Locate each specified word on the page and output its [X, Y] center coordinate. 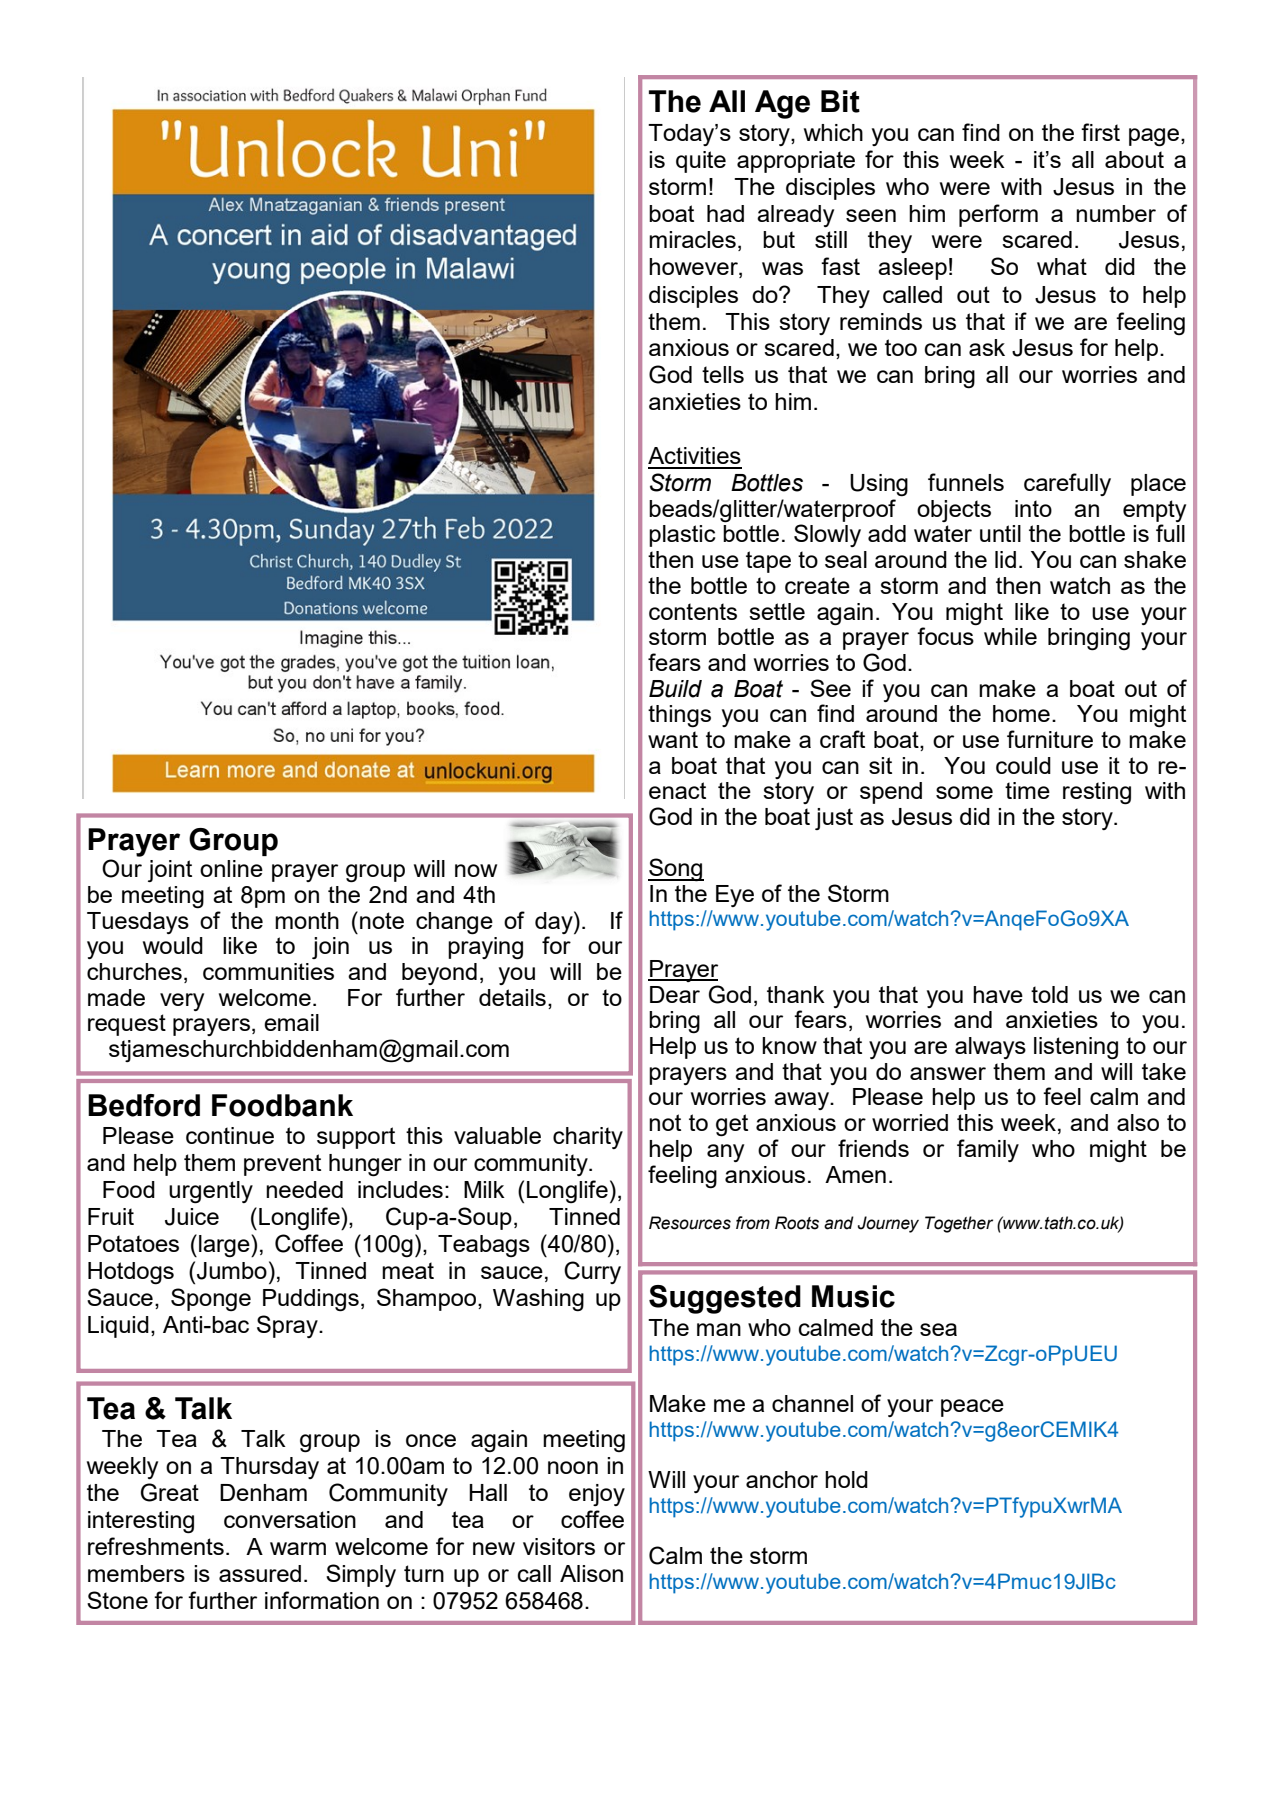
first [1100, 132]
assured [260, 1573]
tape [768, 562]
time [1027, 790]
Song [676, 870]
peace [972, 1408]
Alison [591, 1573]
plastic [682, 536]
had [725, 213]
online [231, 868]
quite [701, 162]
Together [959, 1224]
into [1033, 508]
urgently [211, 1192]
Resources [690, 1223]
